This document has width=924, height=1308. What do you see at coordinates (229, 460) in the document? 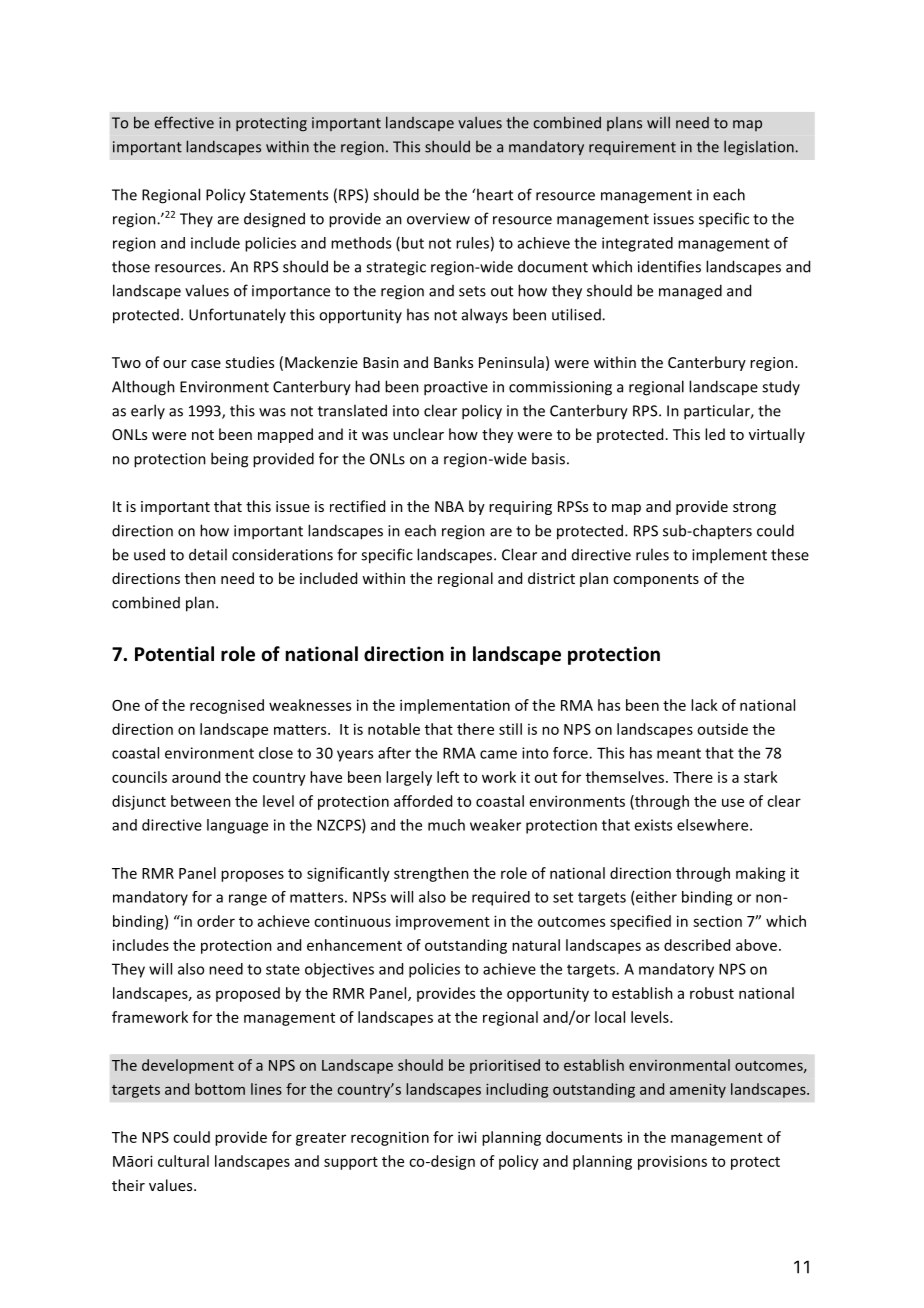
I see `being` at bounding box center [229, 460].
